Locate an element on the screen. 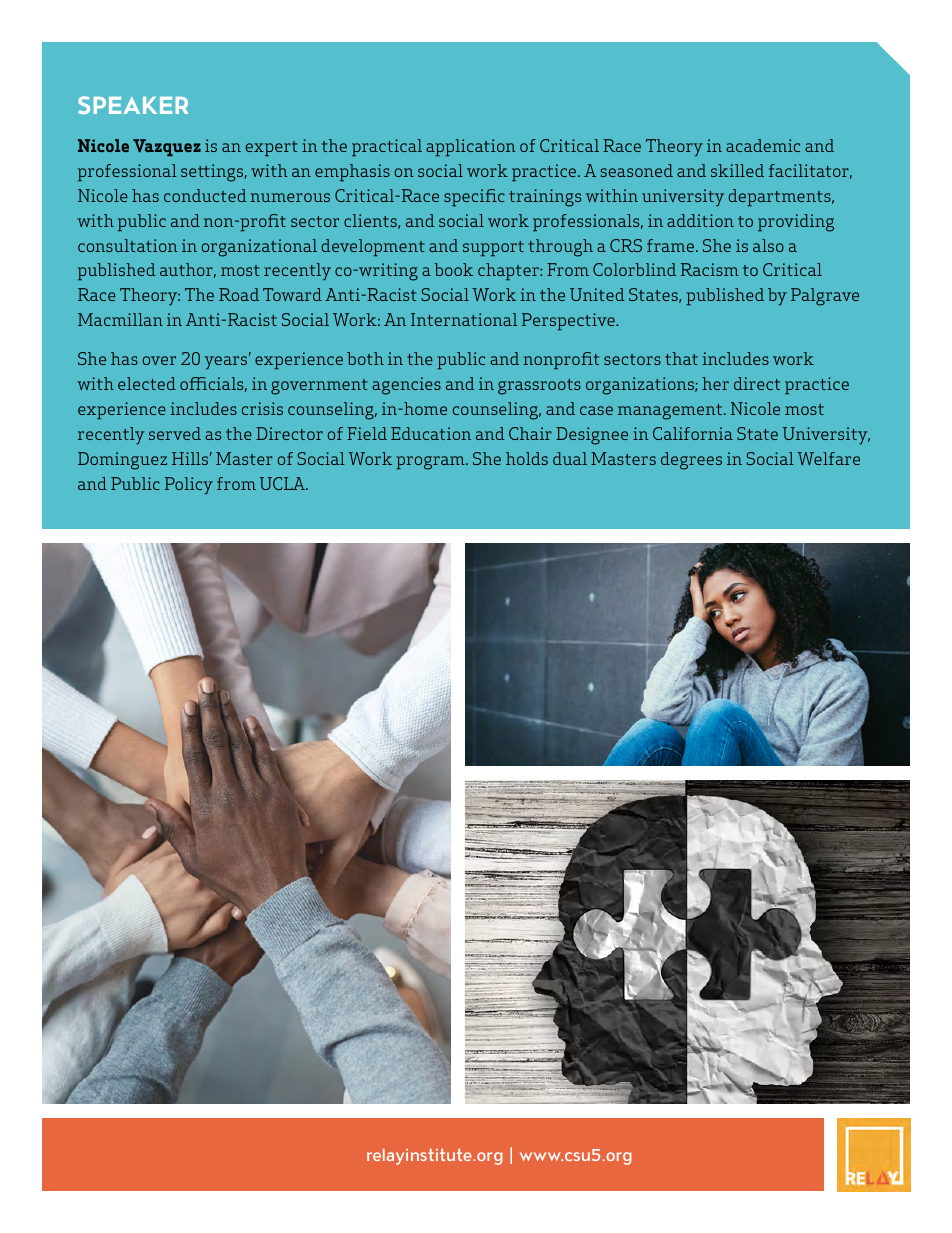 The width and height of the screenshot is (952, 1233). degrees is located at coordinates (691, 461).
